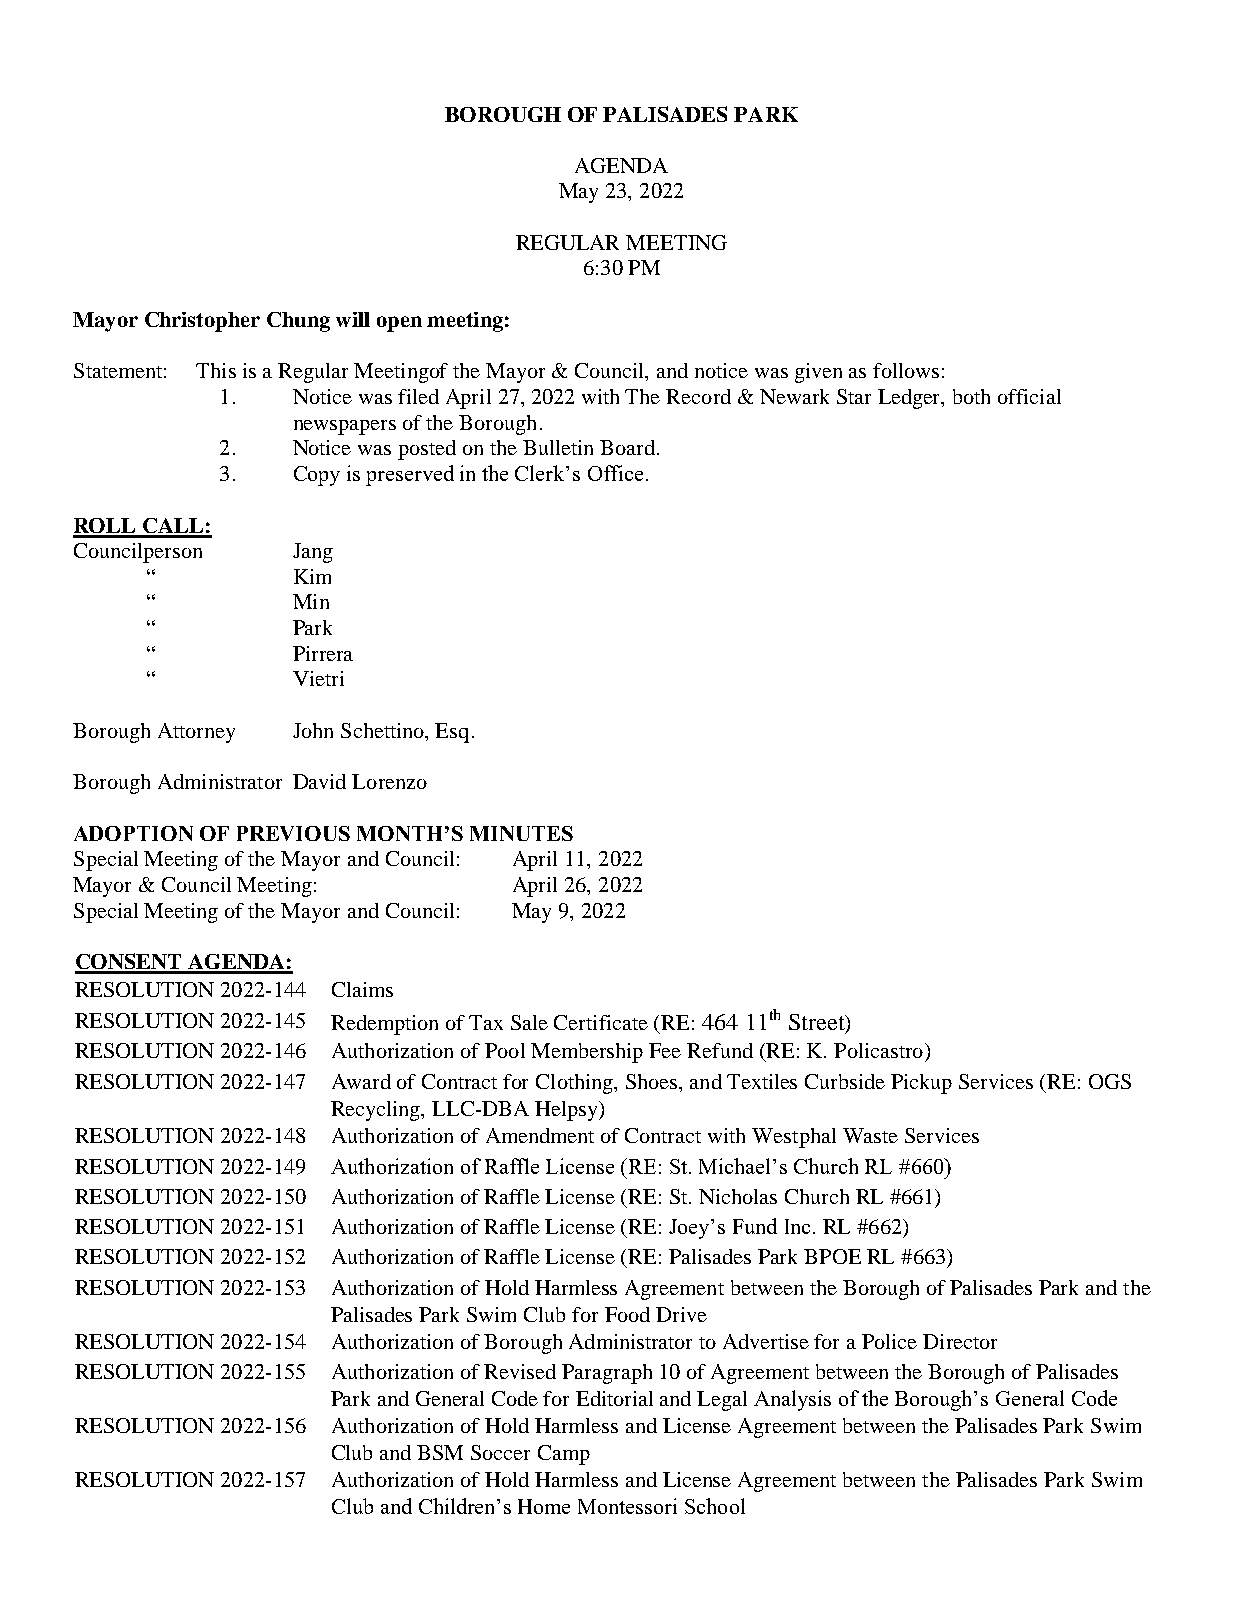 The height and width of the screenshot is (1608, 1243). Describe the element at coordinates (627, 1506) in the screenshot. I see `Montessori` at that location.
